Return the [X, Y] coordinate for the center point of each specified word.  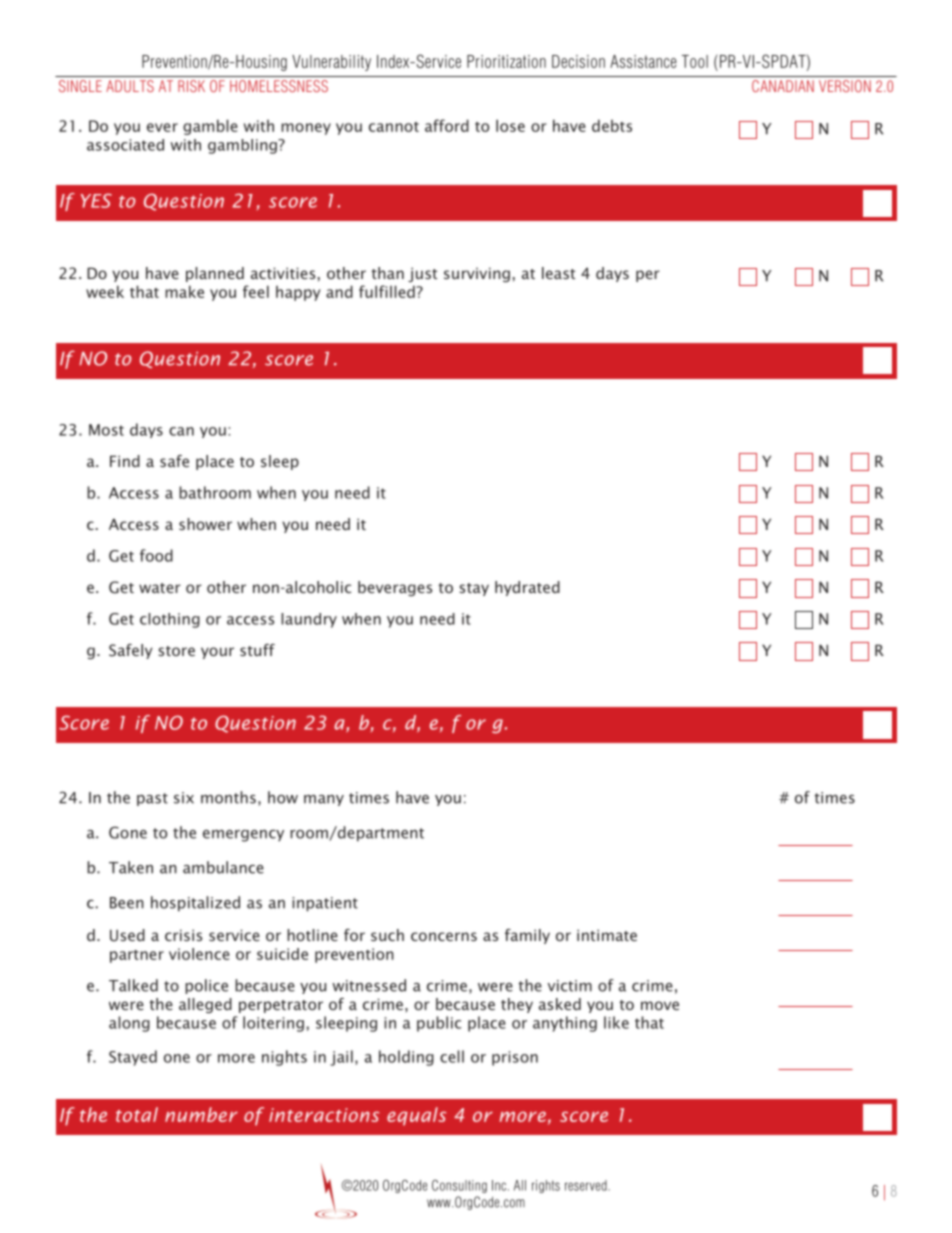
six [184, 798]
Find [125, 461]
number [201, 1114]
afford [447, 125]
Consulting [459, 1186]
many [324, 800]
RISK [191, 86]
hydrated [527, 588]
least [558, 273]
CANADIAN [783, 86]
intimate [607, 935]
